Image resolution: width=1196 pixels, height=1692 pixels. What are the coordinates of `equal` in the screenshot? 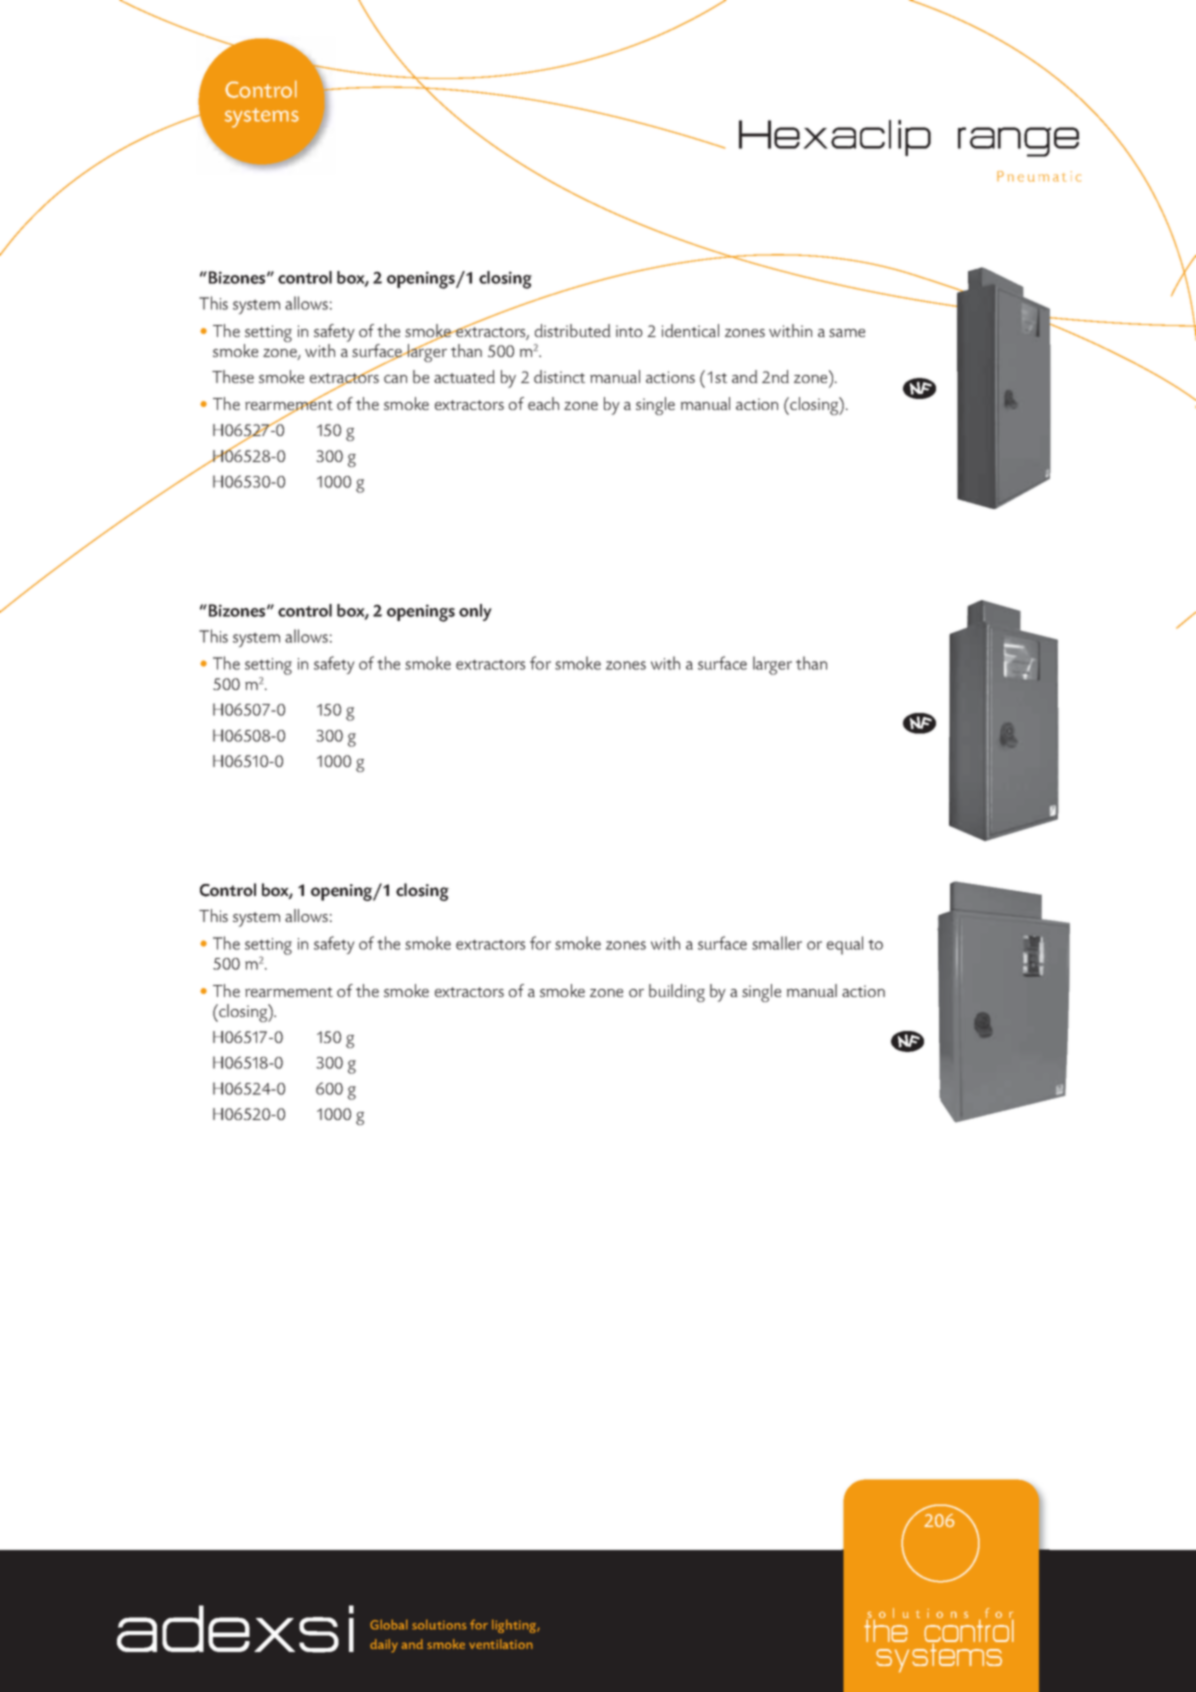 It's located at (845, 945).
